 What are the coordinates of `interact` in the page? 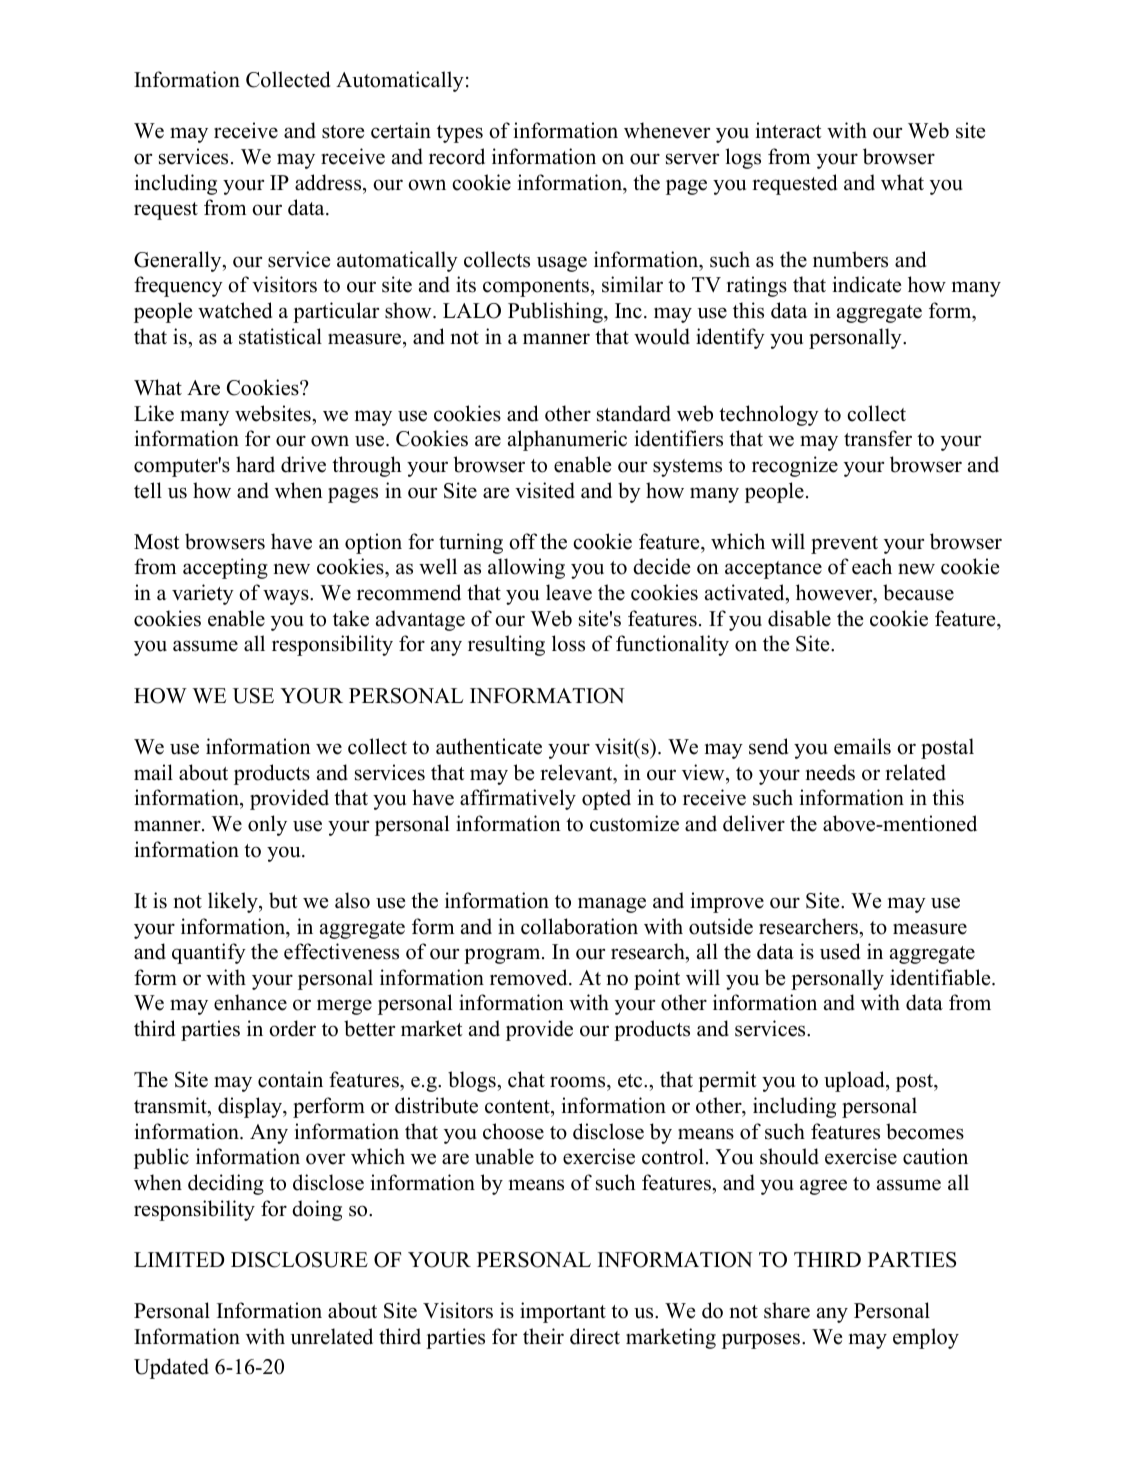 It's located at (789, 130).
